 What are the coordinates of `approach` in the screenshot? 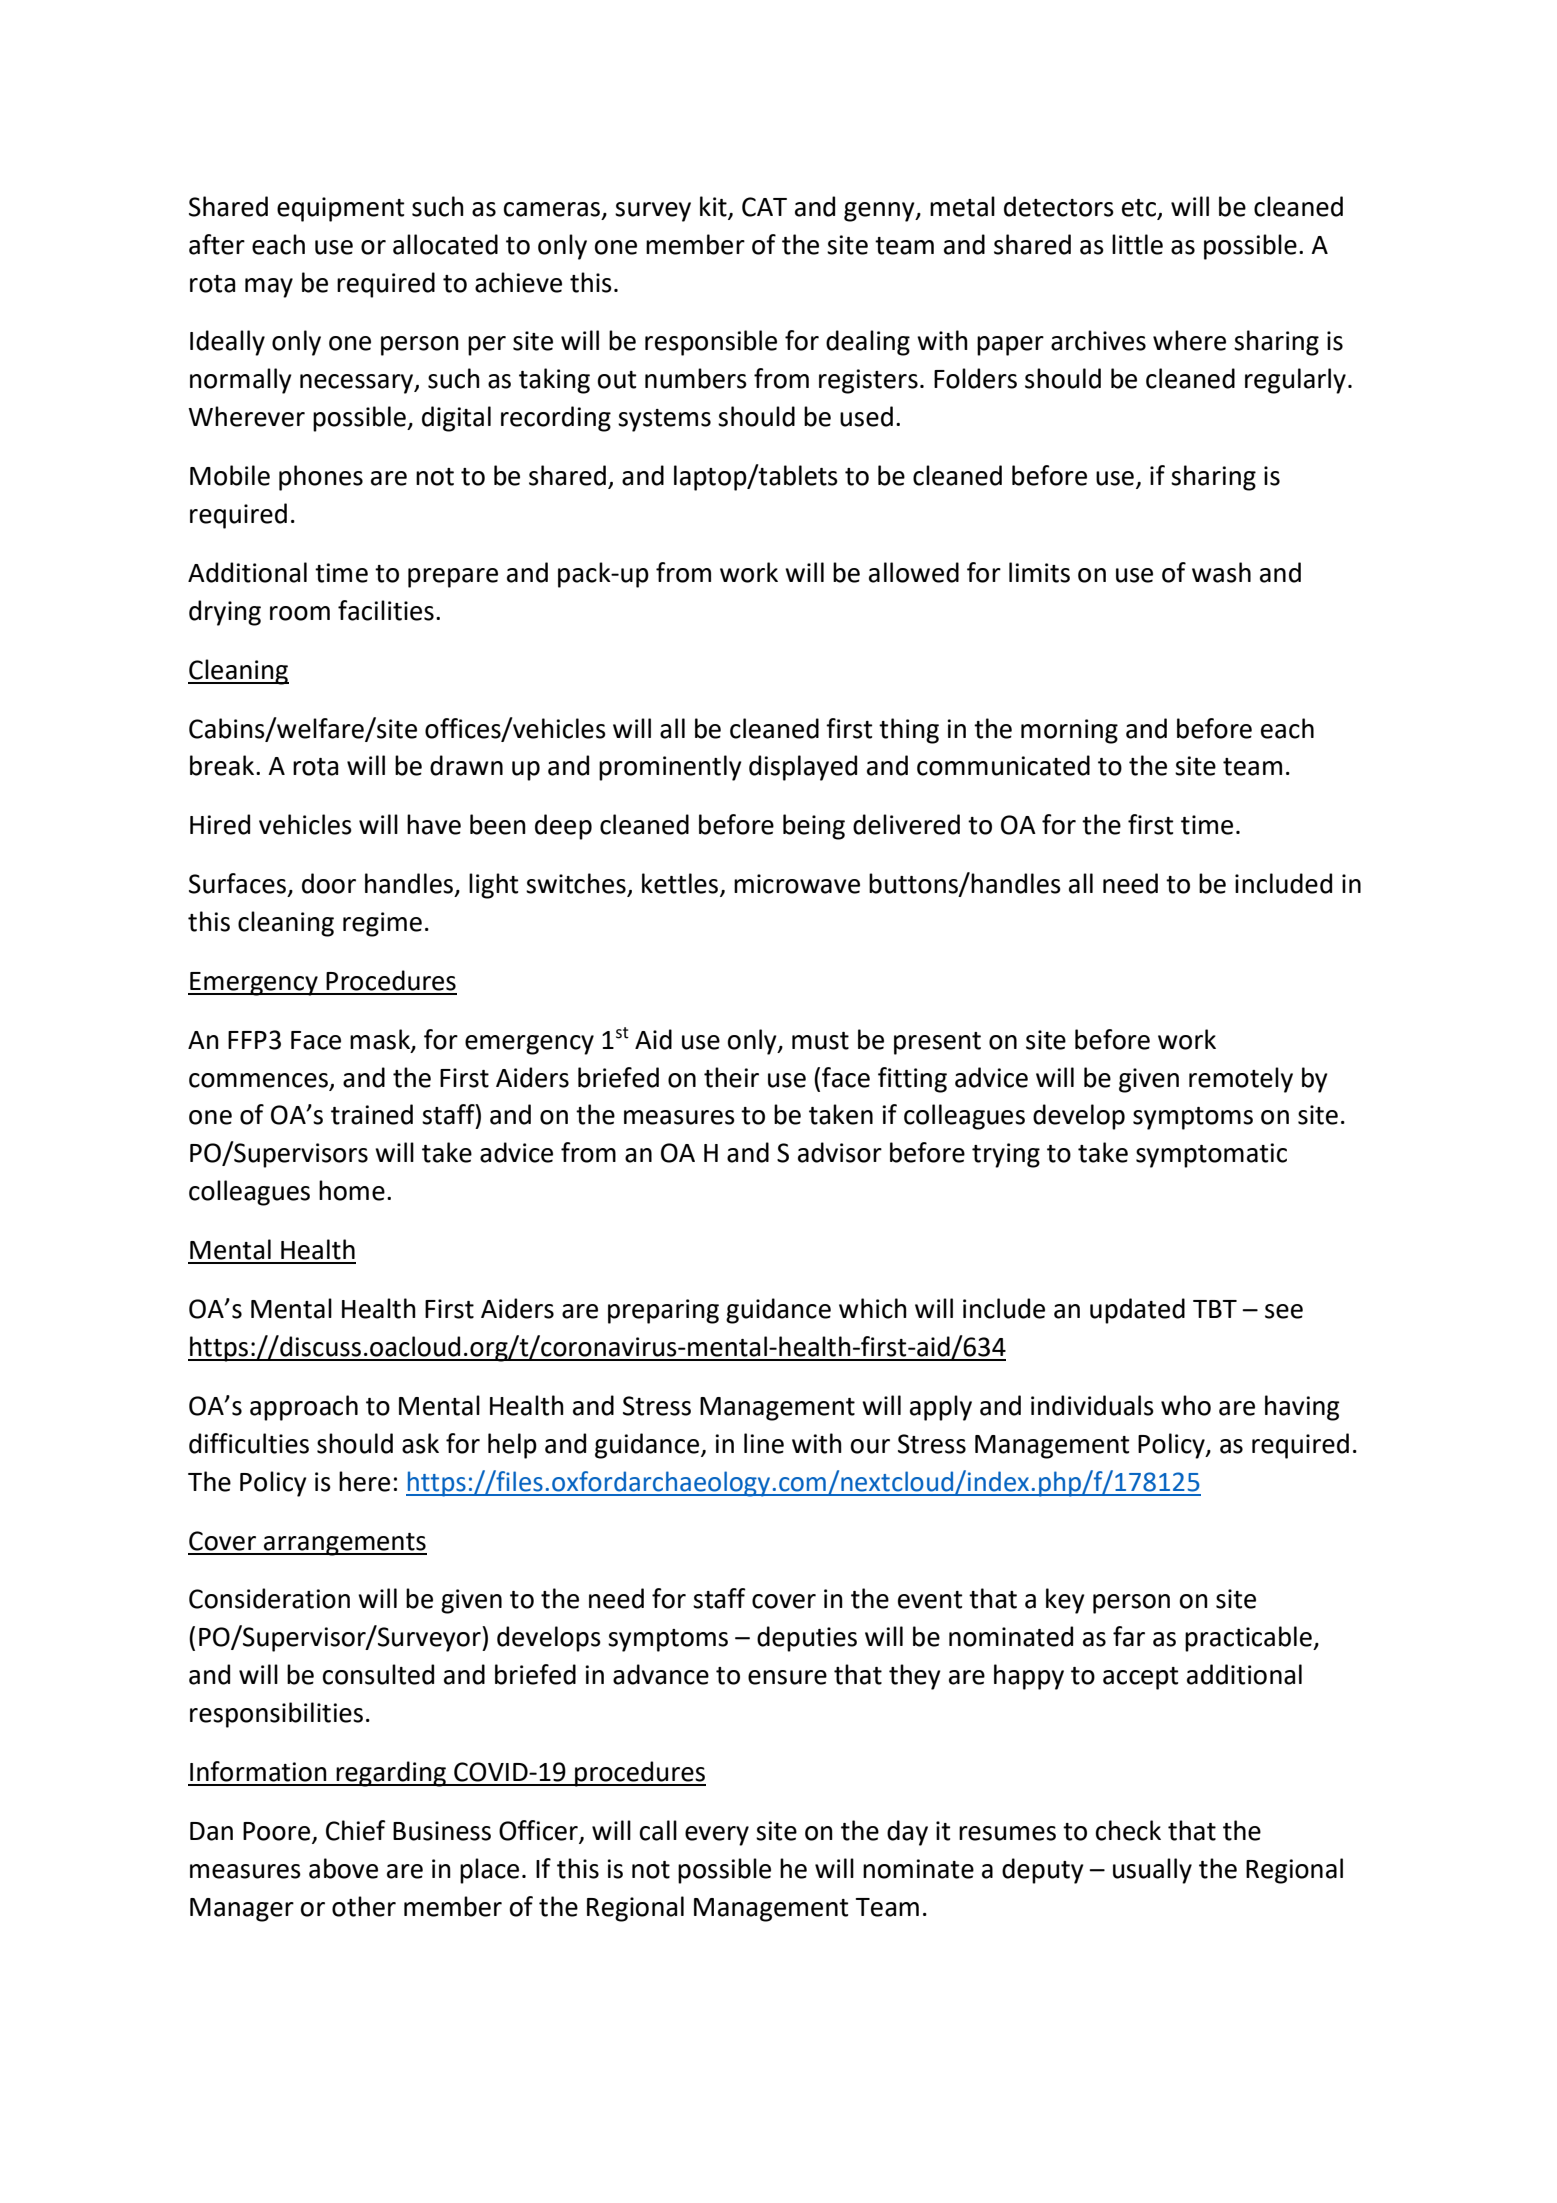 It's located at (304, 1408).
